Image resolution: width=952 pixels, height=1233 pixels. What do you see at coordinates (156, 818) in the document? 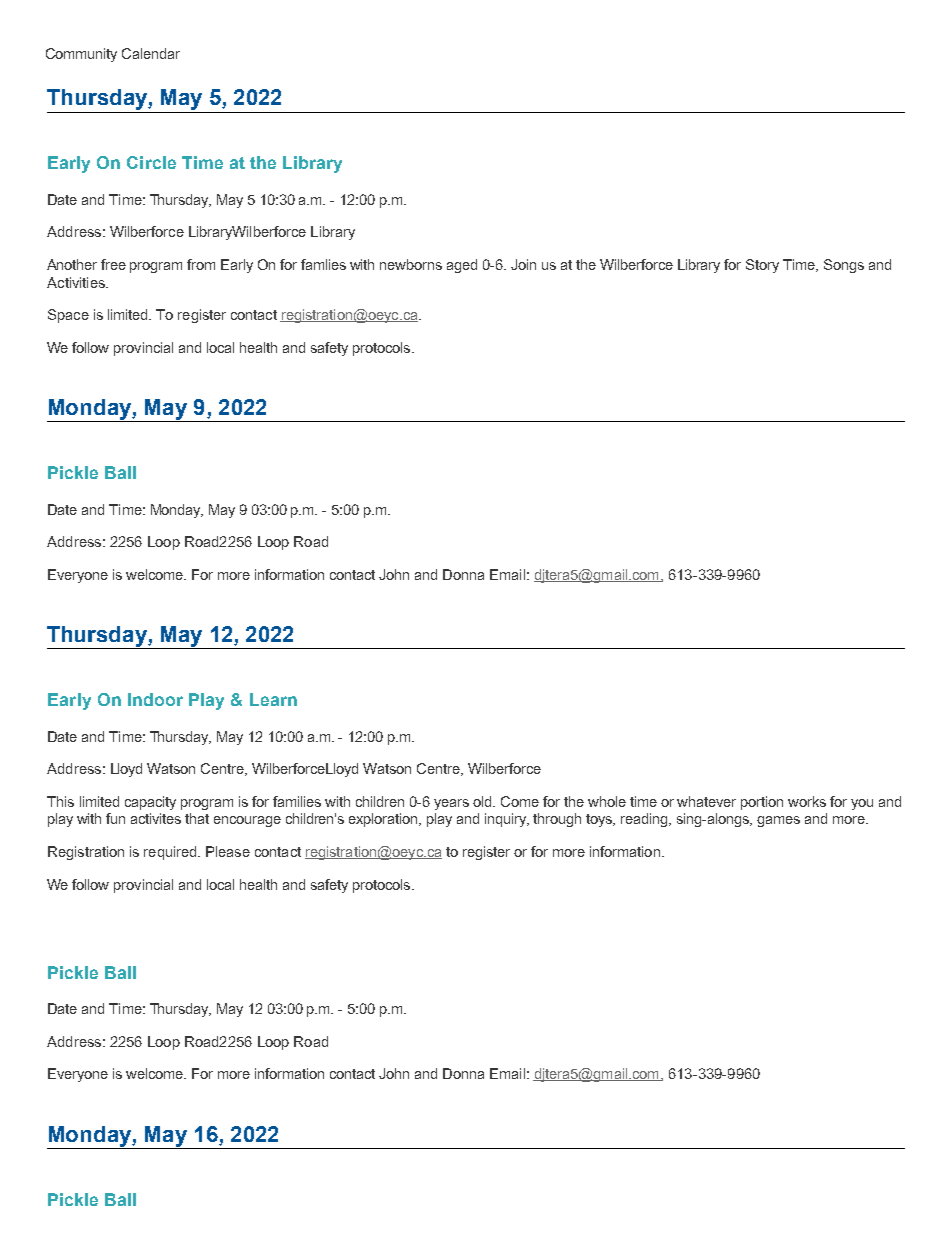
I see `activites` at bounding box center [156, 818].
